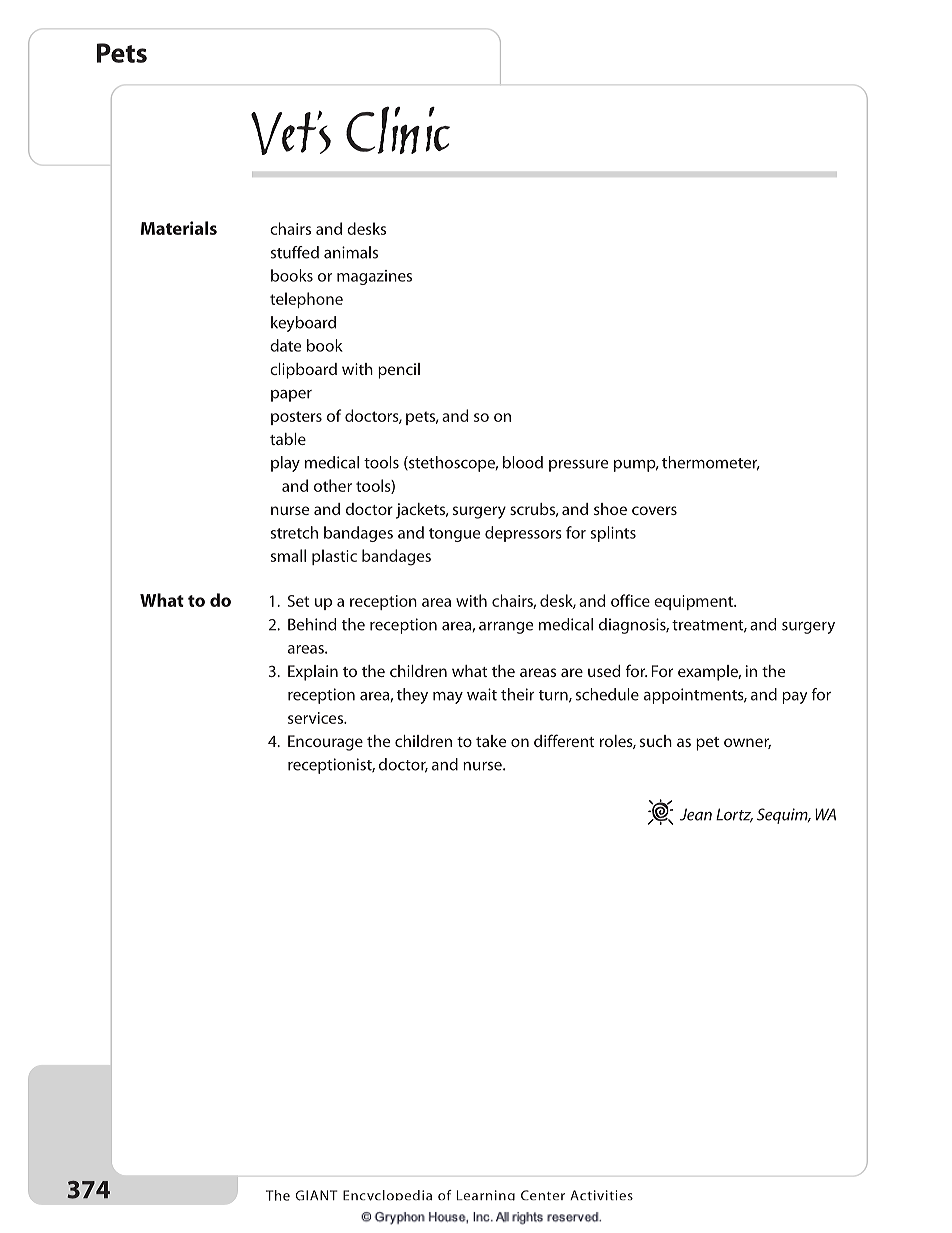 Image resolution: width=952 pixels, height=1233 pixels. Describe the element at coordinates (486, 1195) in the document. I see `Learning` at that location.
